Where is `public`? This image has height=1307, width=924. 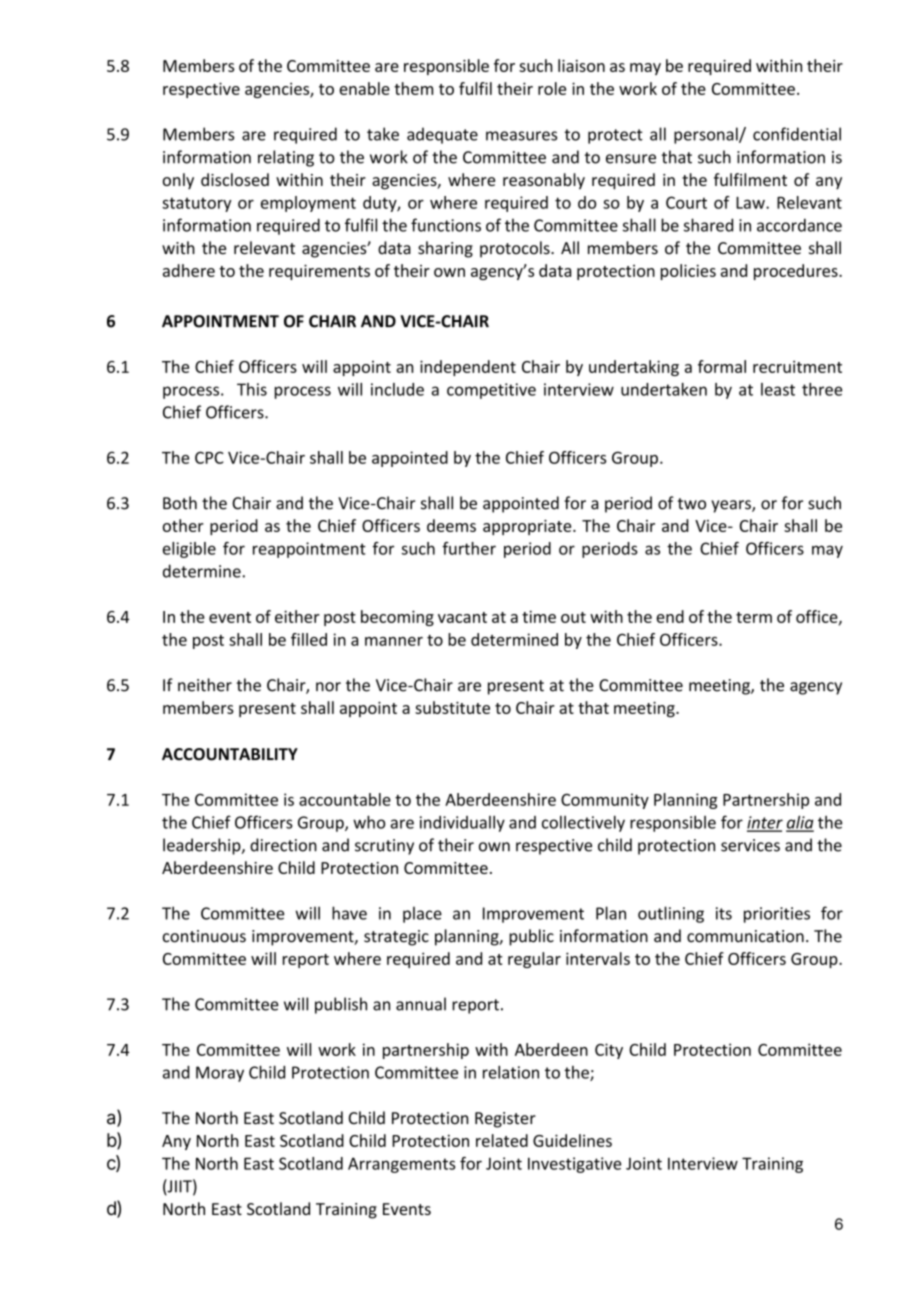
public is located at coordinates (531, 937).
